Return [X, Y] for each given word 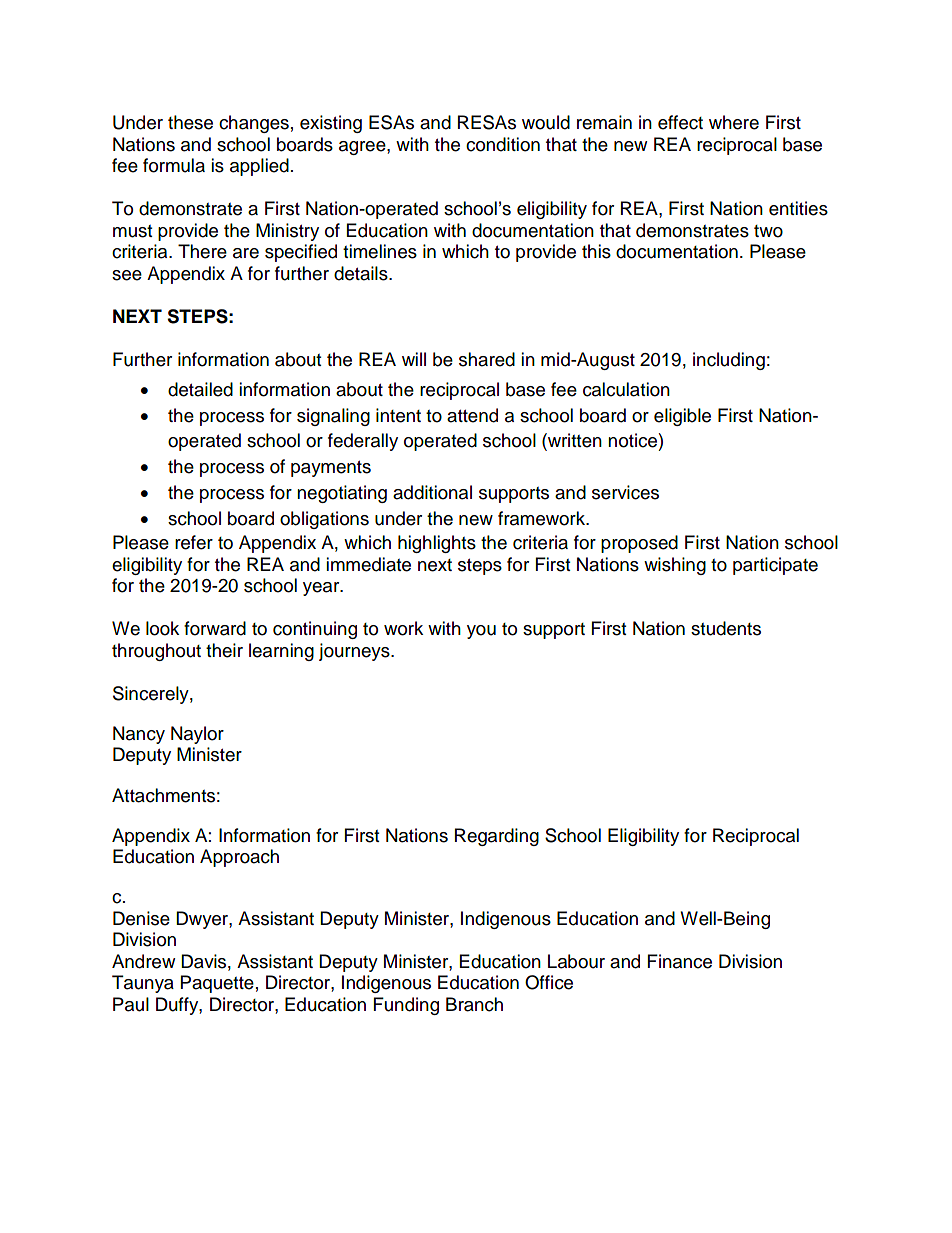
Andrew [143, 961]
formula [174, 165]
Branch [474, 1004]
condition [503, 144]
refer [194, 542]
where [734, 122]
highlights [437, 544]
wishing [675, 566]
